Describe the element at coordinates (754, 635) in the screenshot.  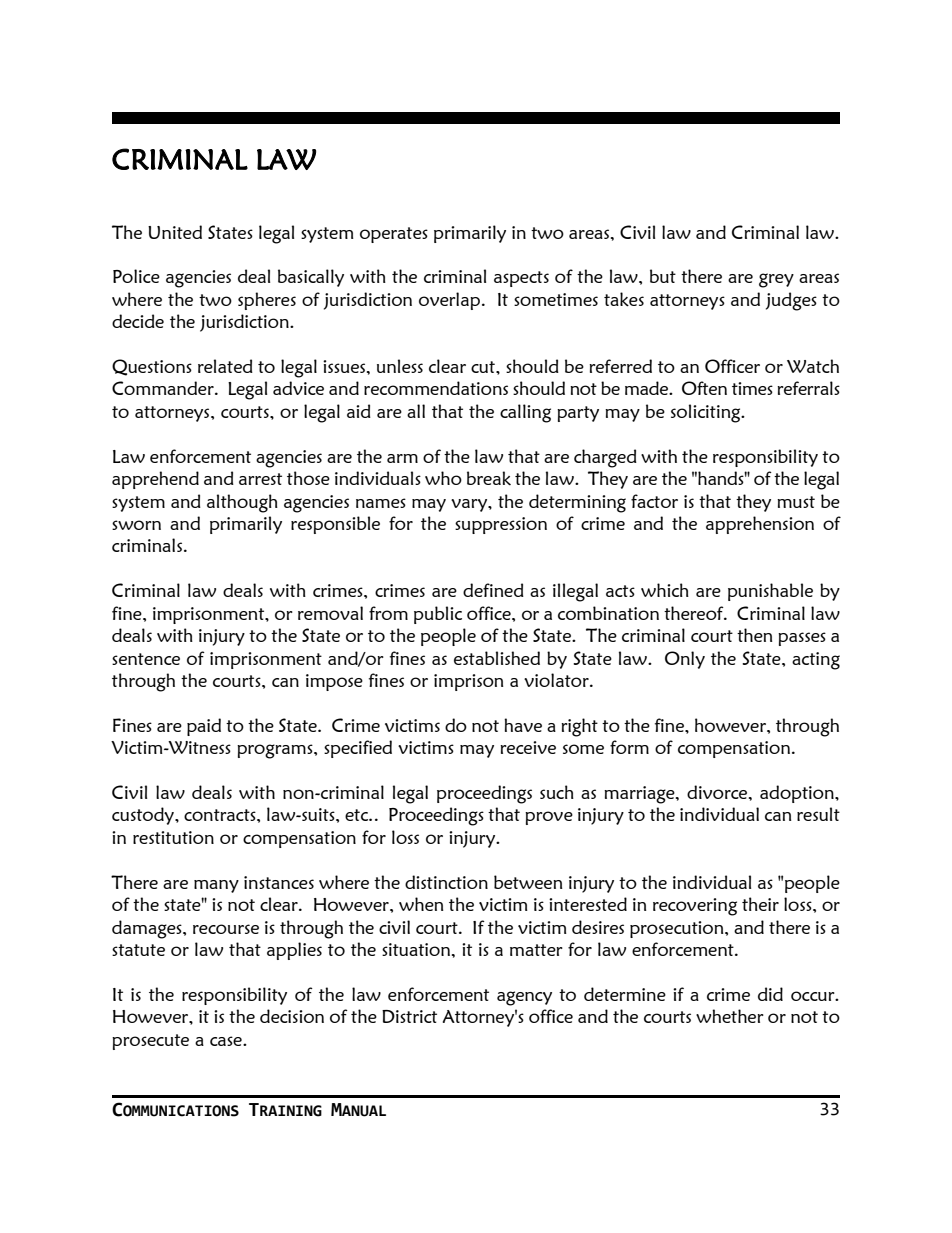
I see `then` at that location.
